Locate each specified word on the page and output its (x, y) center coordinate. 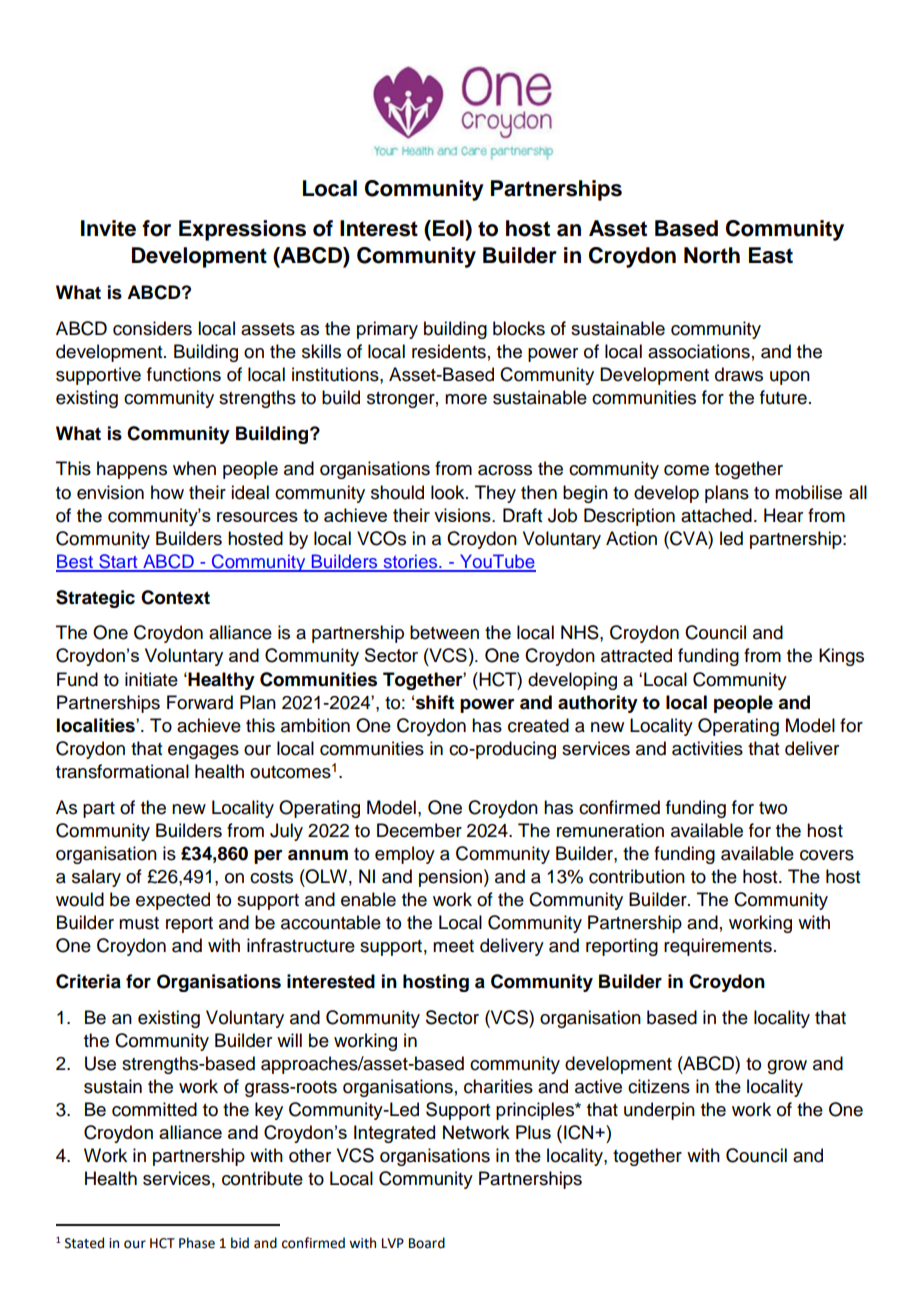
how (167, 492)
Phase (197, 1243)
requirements (718, 947)
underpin (659, 1111)
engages (203, 752)
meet (453, 946)
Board (427, 1243)
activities (707, 748)
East (771, 255)
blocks (519, 328)
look (449, 492)
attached (716, 515)
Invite (108, 228)
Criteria (88, 981)
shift (435, 702)
